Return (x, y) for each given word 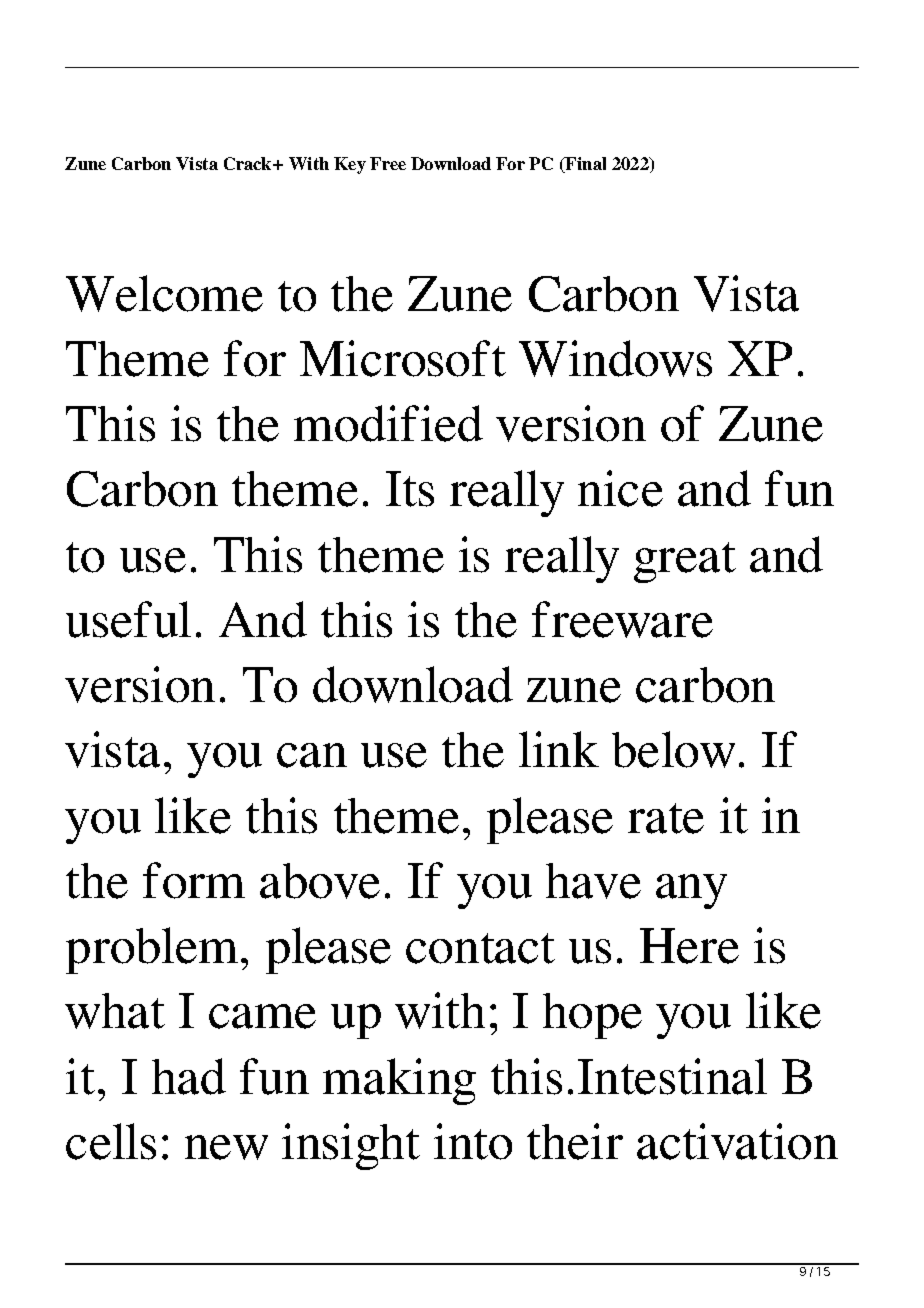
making (399, 1081)
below (673, 749)
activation (737, 1141)
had (189, 1076)
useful (128, 619)
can (312, 755)
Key (350, 165)
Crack (249, 163)
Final (585, 165)
